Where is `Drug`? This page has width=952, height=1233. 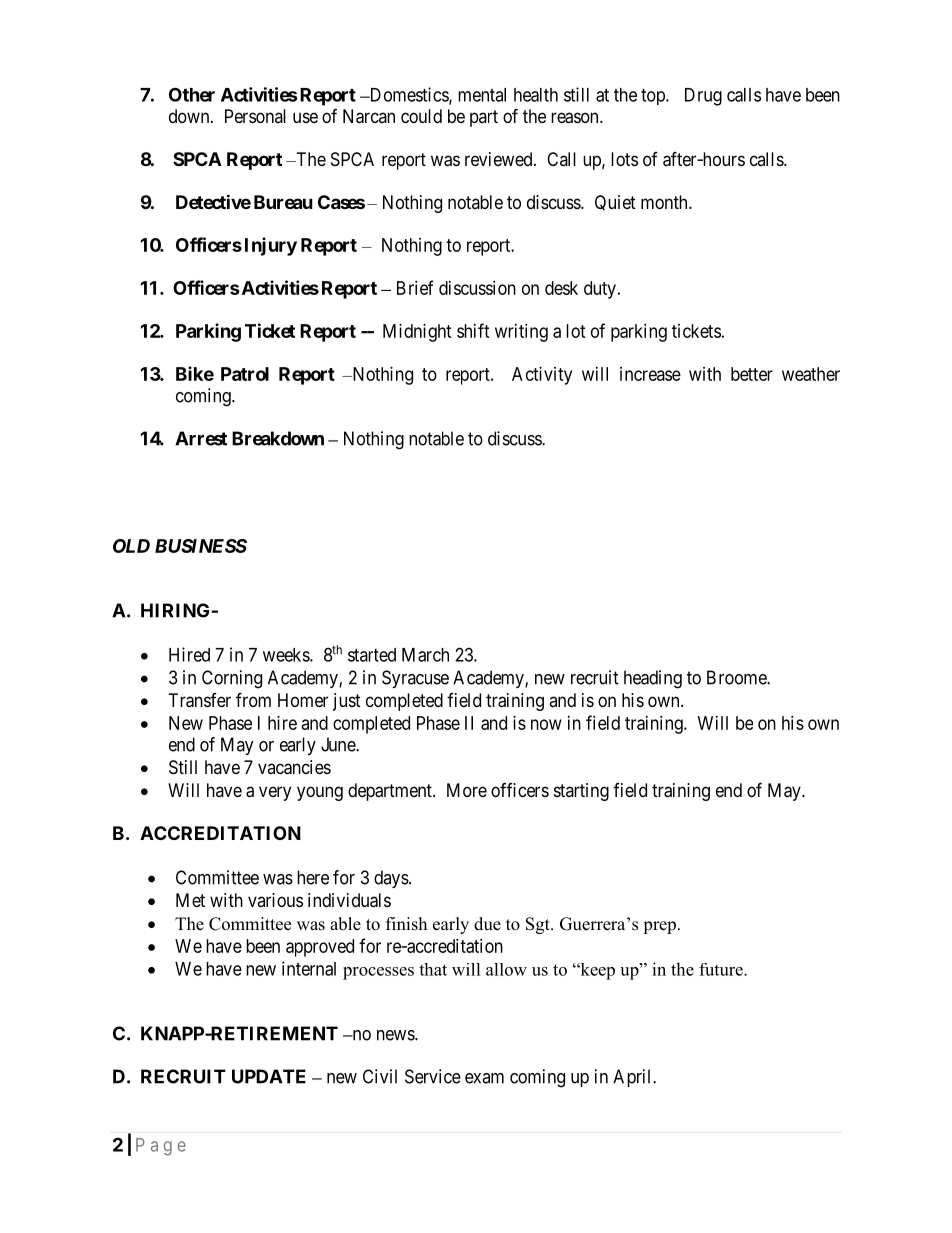
Drug is located at coordinates (703, 97).
